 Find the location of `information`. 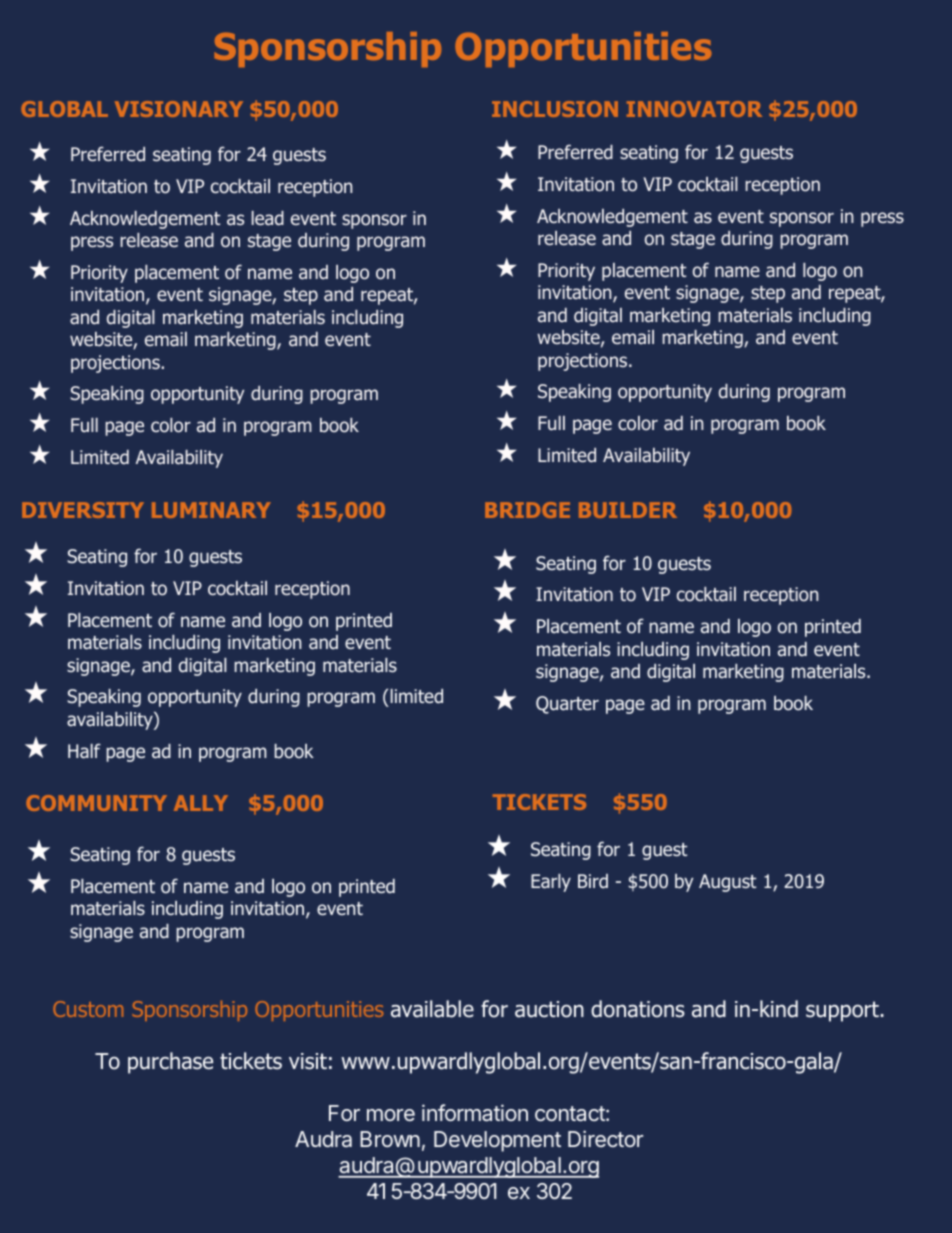

information is located at coordinates (475, 1113).
